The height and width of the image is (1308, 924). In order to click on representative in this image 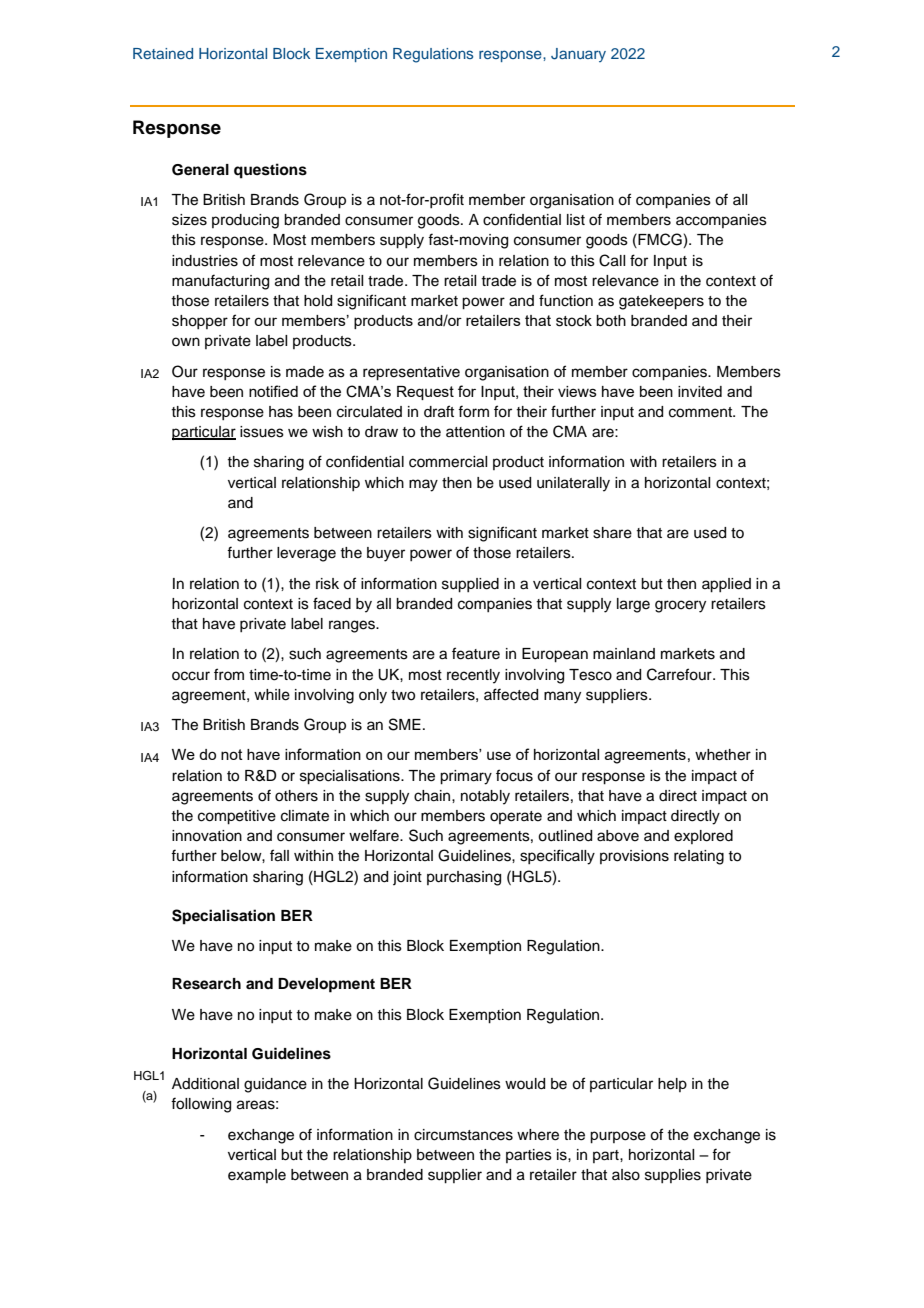, I will do `click(411, 373)`.
